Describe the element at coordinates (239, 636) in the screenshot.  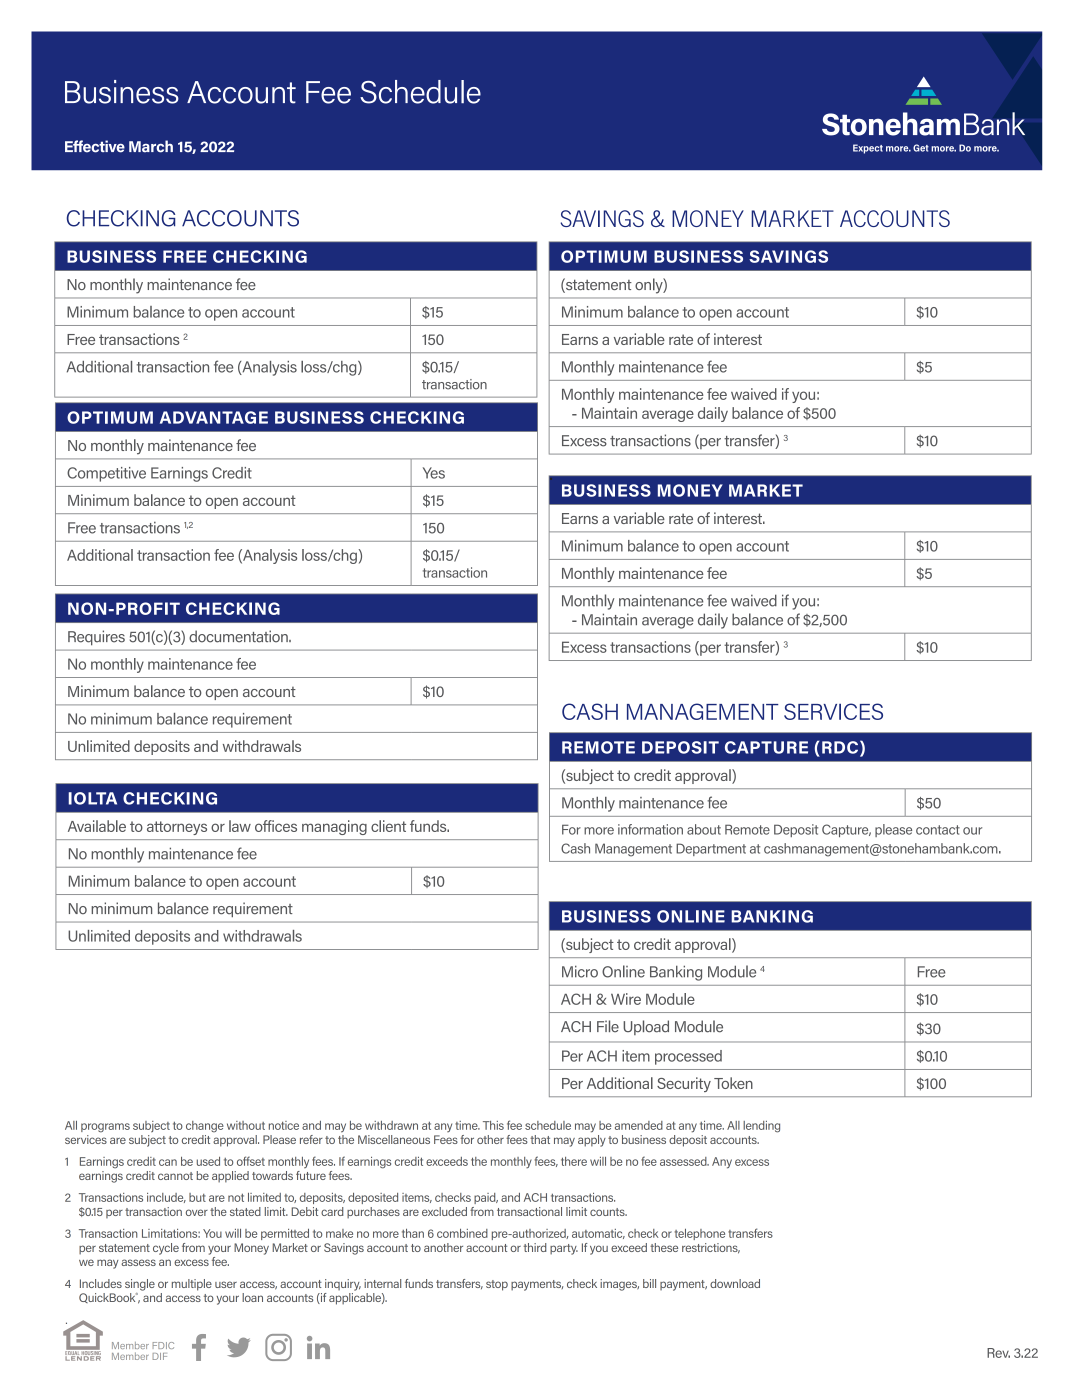
I see `documentation` at that location.
